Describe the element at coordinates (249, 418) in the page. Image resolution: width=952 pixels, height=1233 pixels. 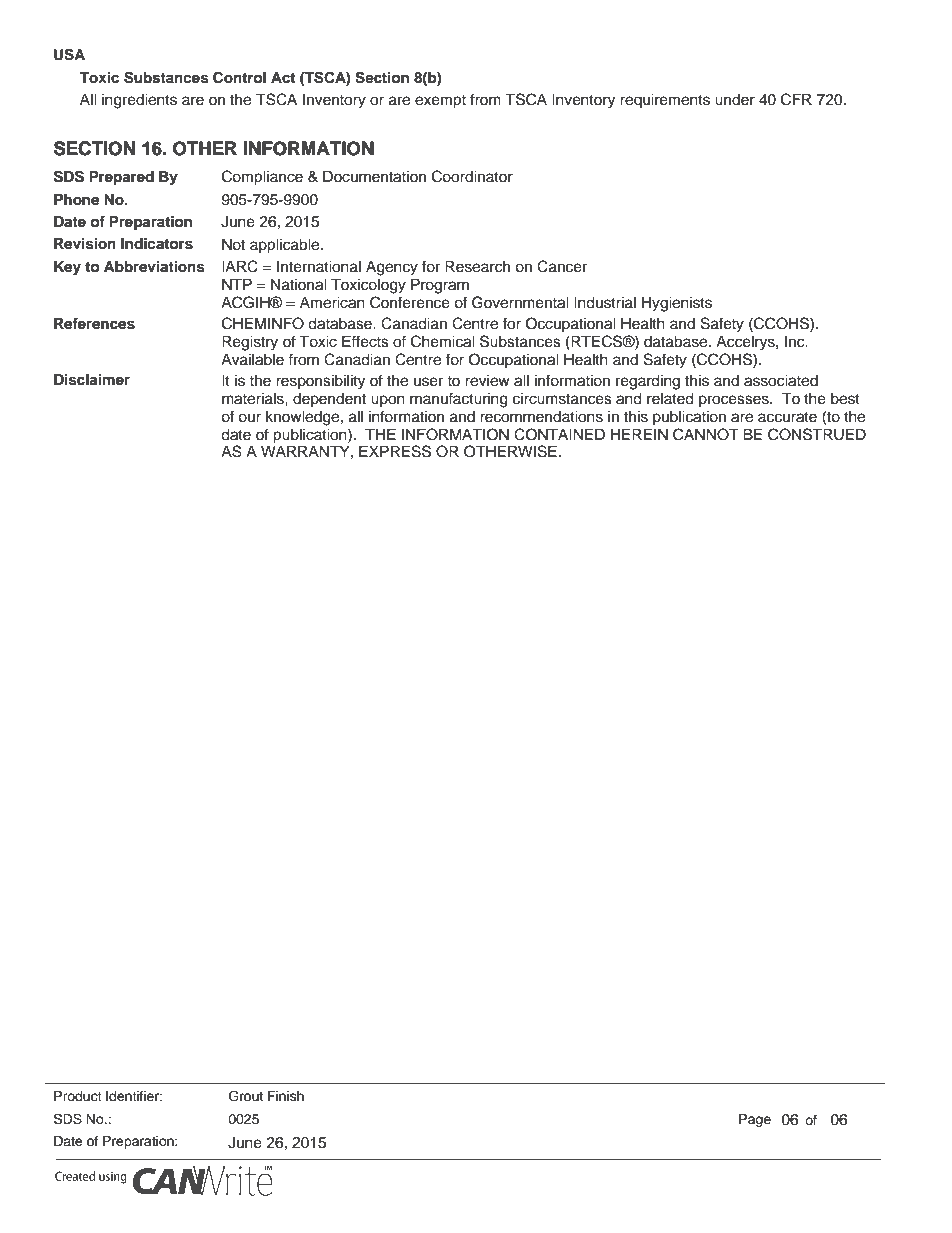
I see `our` at that location.
